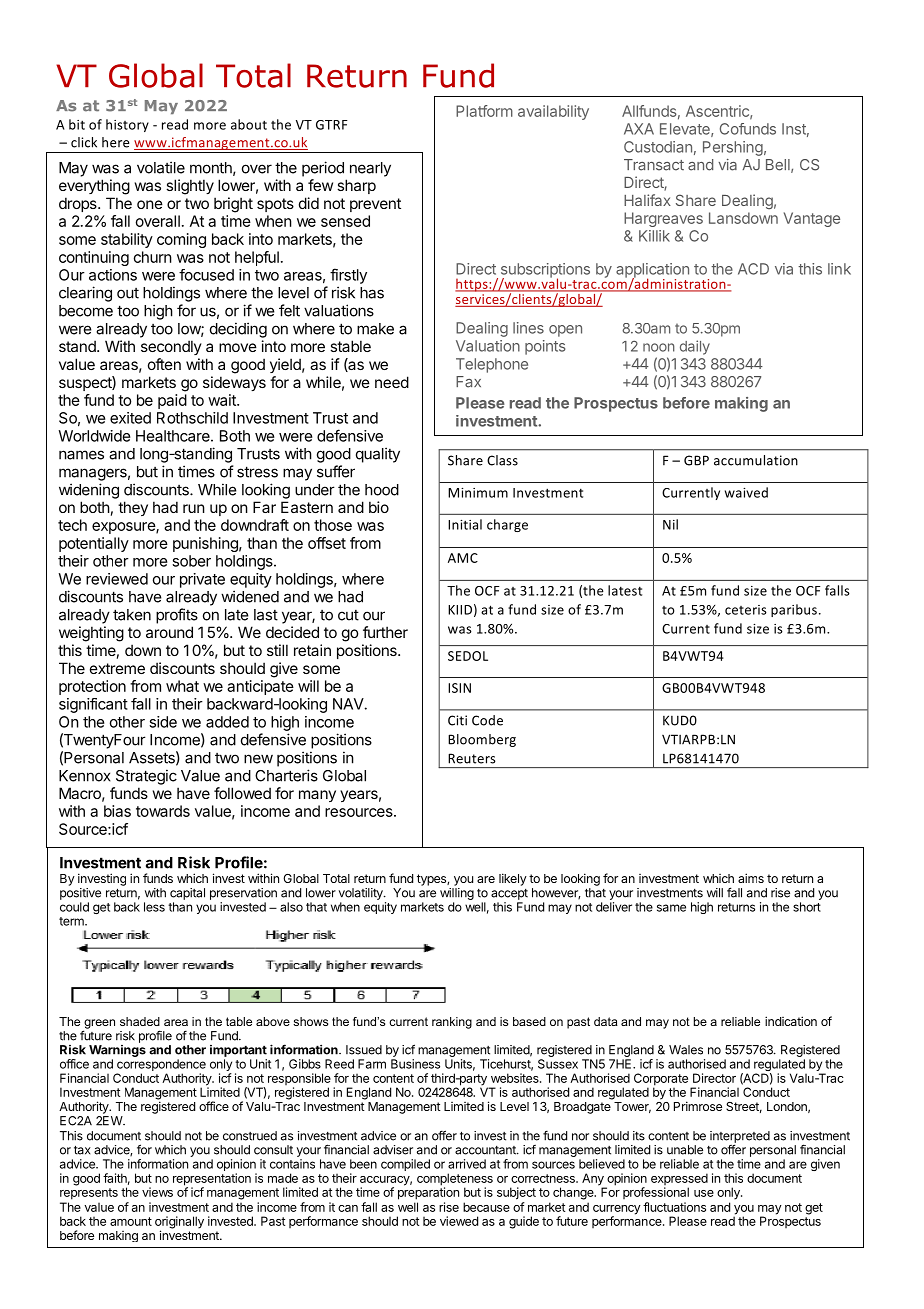  What do you see at coordinates (679, 1180) in the image?
I see `expressed` at bounding box center [679, 1180].
